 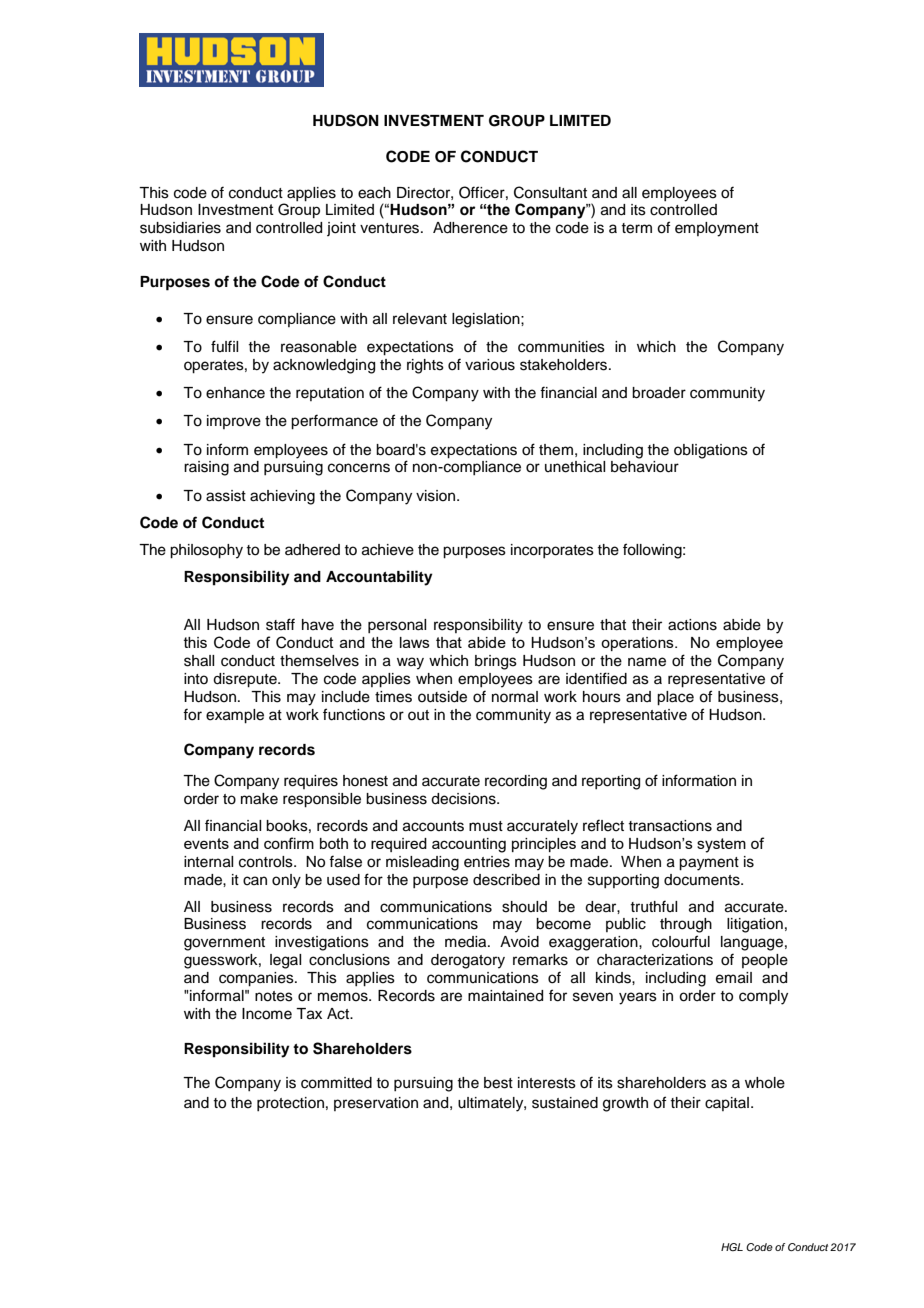 I want to click on employment, so click(x=717, y=229).
